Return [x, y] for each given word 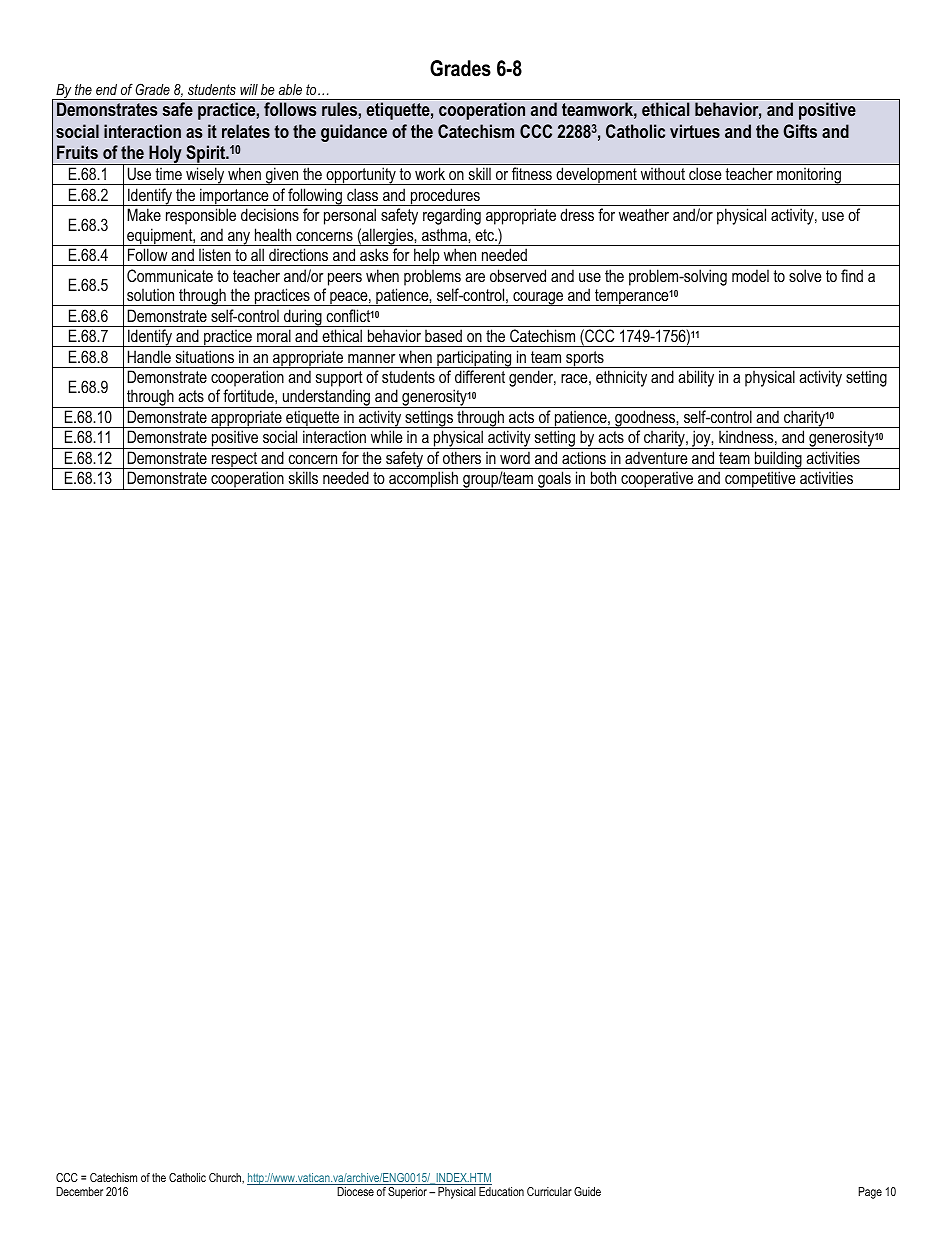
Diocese [355, 1191]
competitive [760, 480]
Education [501, 1191]
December [79, 1191]
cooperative [657, 480]
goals [554, 480]
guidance [354, 133]
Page [870, 1193]
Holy [165, 155]
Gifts [800, 131]
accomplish [424, 480]
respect [235, 460]
